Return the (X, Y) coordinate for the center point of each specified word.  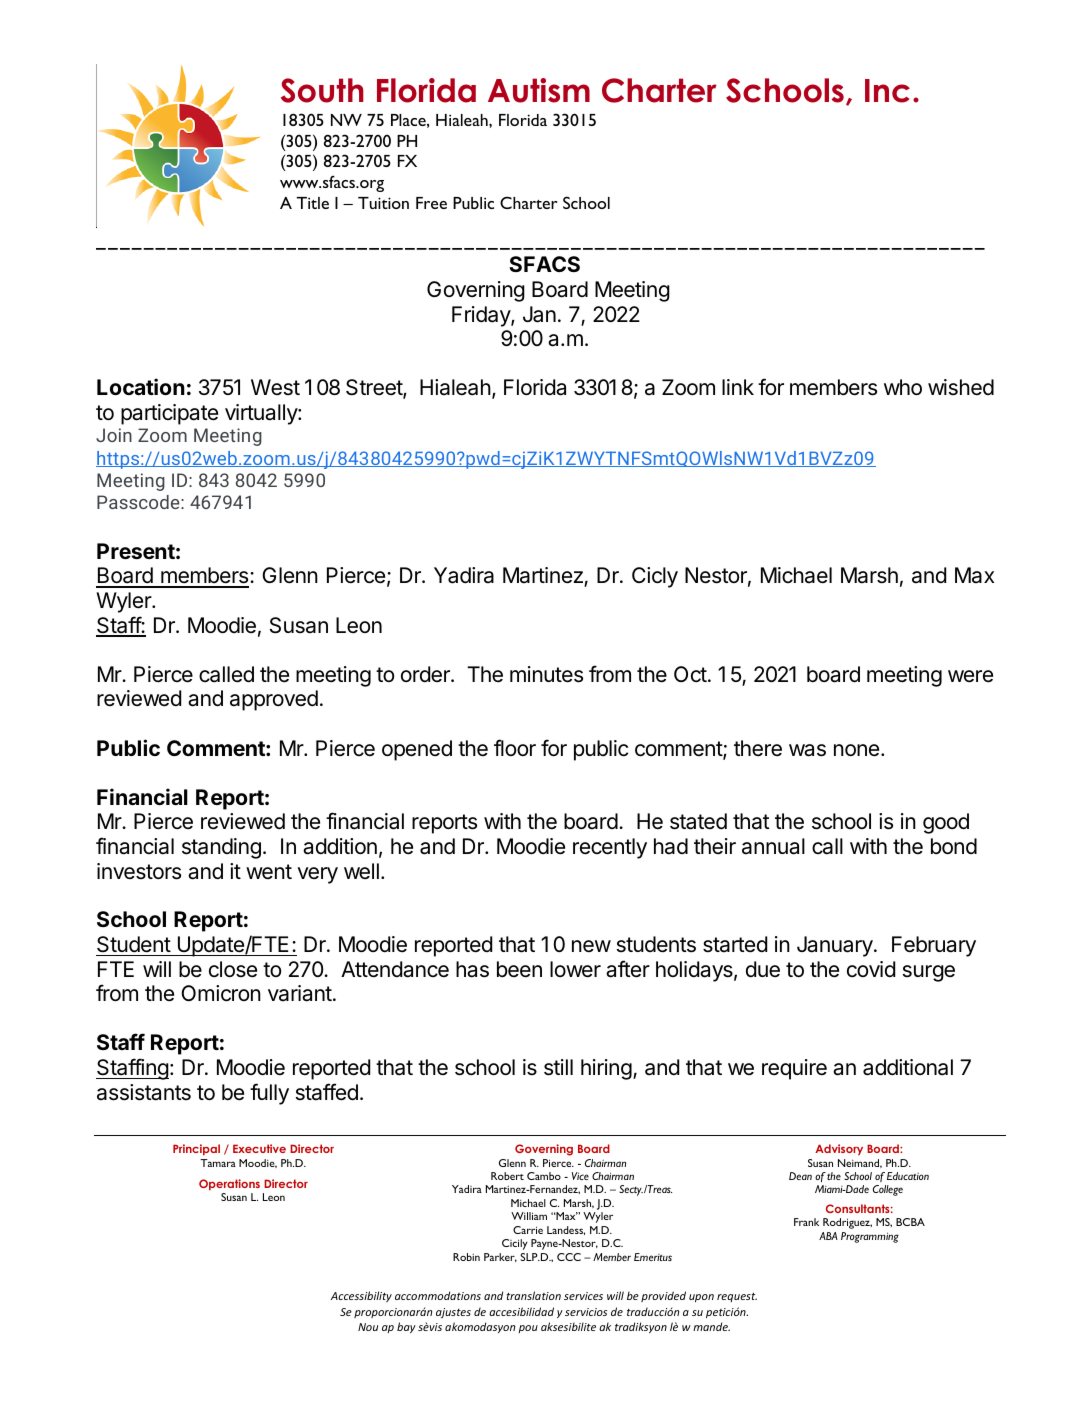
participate (169, 414)
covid (871, 969)
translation (533, 1295)
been (519, 969)
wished (961, 387)
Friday (482, 316)
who (903, 387)
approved (274, 700)
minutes (546, 674)
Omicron (221, 993)
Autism (539, 90)
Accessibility (361, 1296)
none (856, 750)
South (322, 90)
